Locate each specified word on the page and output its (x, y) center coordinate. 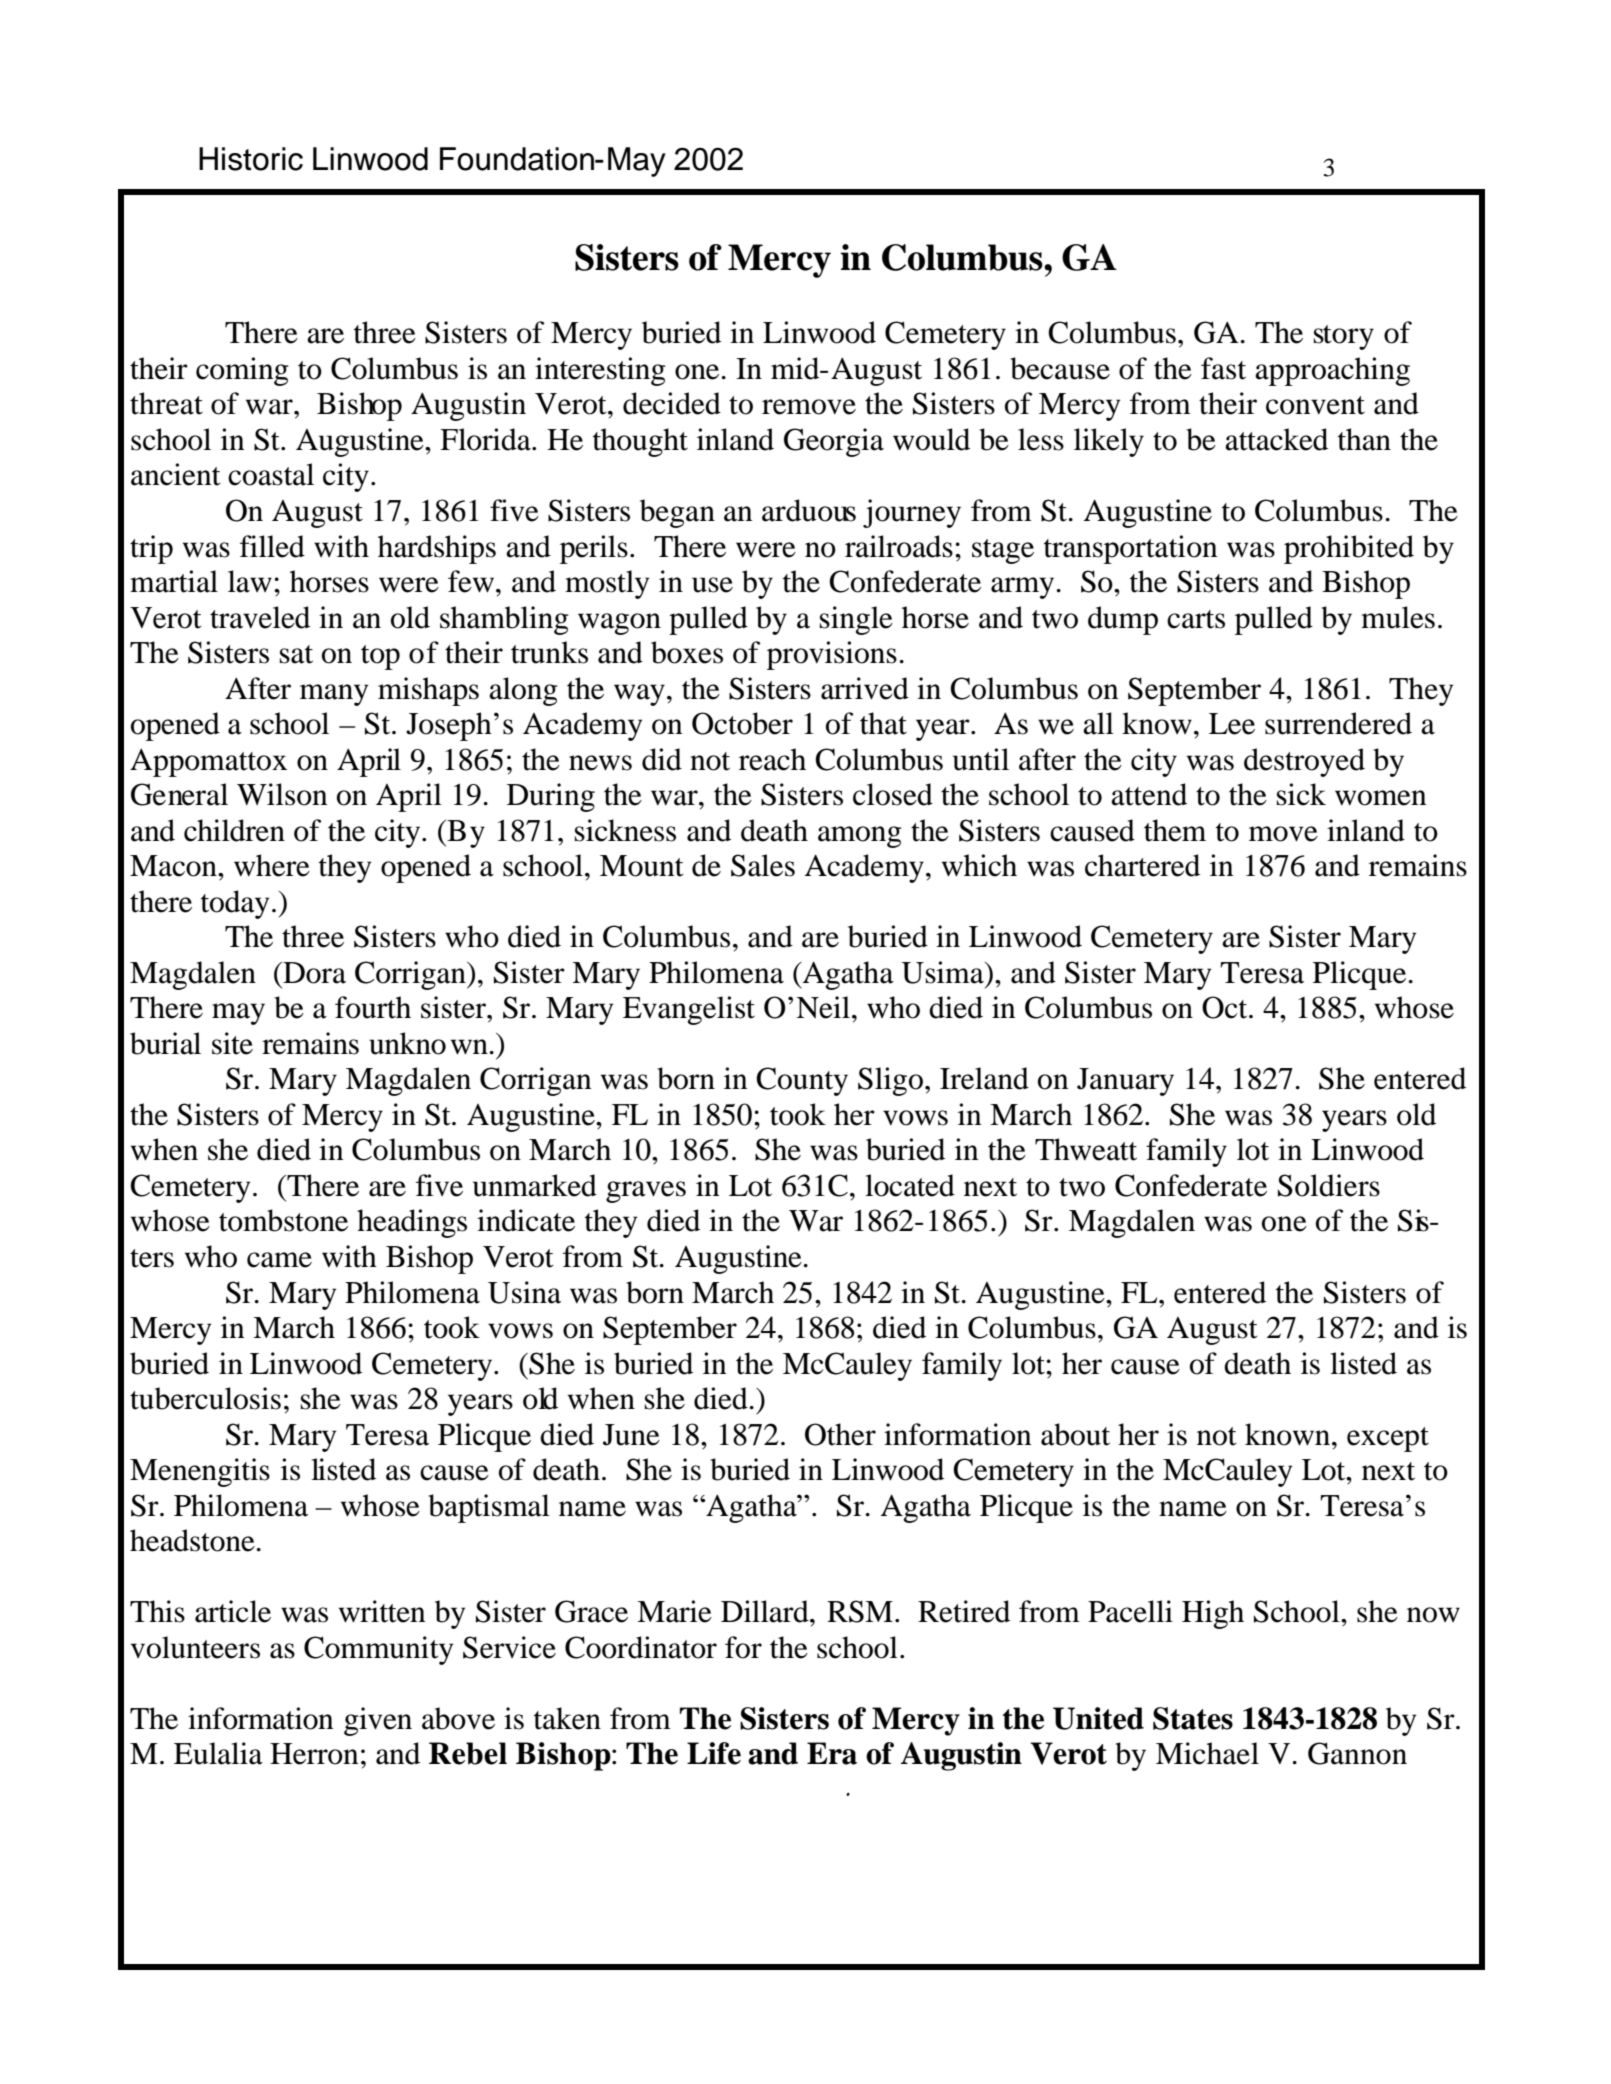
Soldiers (1329, 1185)
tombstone (283, 1220)
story (1344, 337)
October (742, 723)
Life (714, 1753)
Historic (251, 159)
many (334, 695)
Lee (1232, 724)
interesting (600, 371)
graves (646, 1192)
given (378, 1721)
